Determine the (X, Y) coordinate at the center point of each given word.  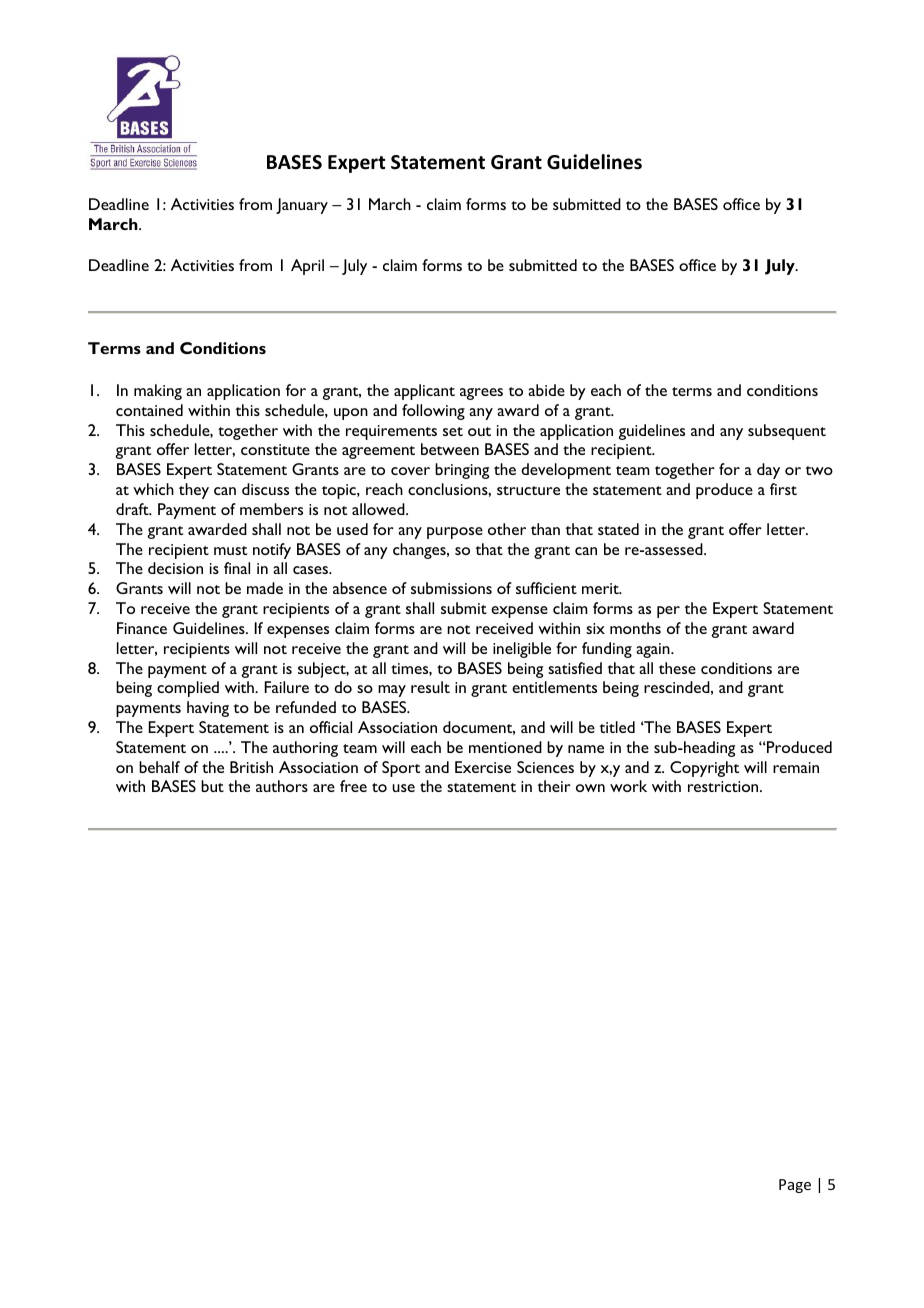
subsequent (787, 432)
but (212, 786)
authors (282, 786)
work (628, 786)
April (307, 267)
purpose (455, 533)
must (230, 550)
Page (795, 1186)
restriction (724, 786)
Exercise (483, 767)
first (783, 489)
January (302, 206)
